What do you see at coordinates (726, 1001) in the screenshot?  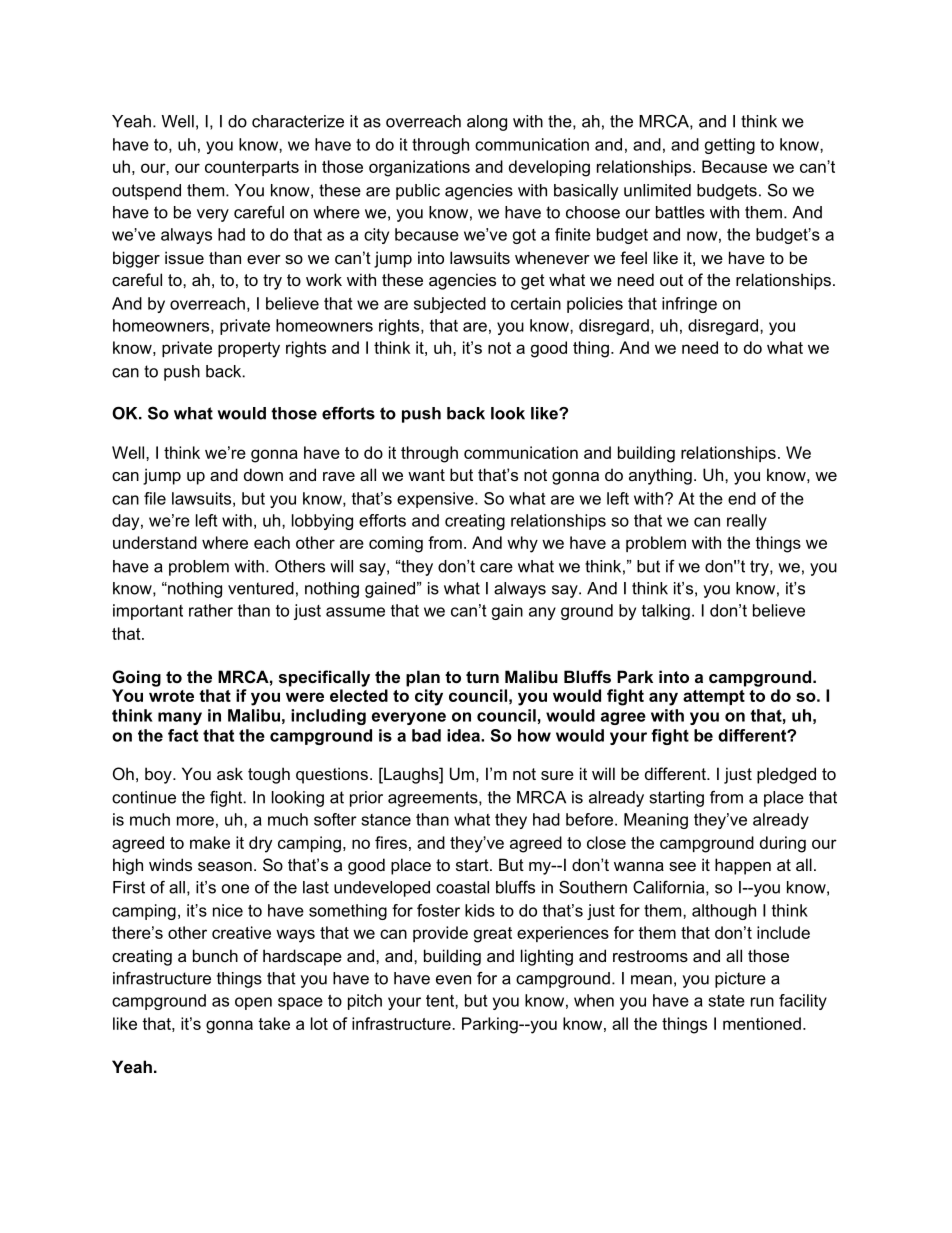 I see `state` at bounding box center [726, 1001].
